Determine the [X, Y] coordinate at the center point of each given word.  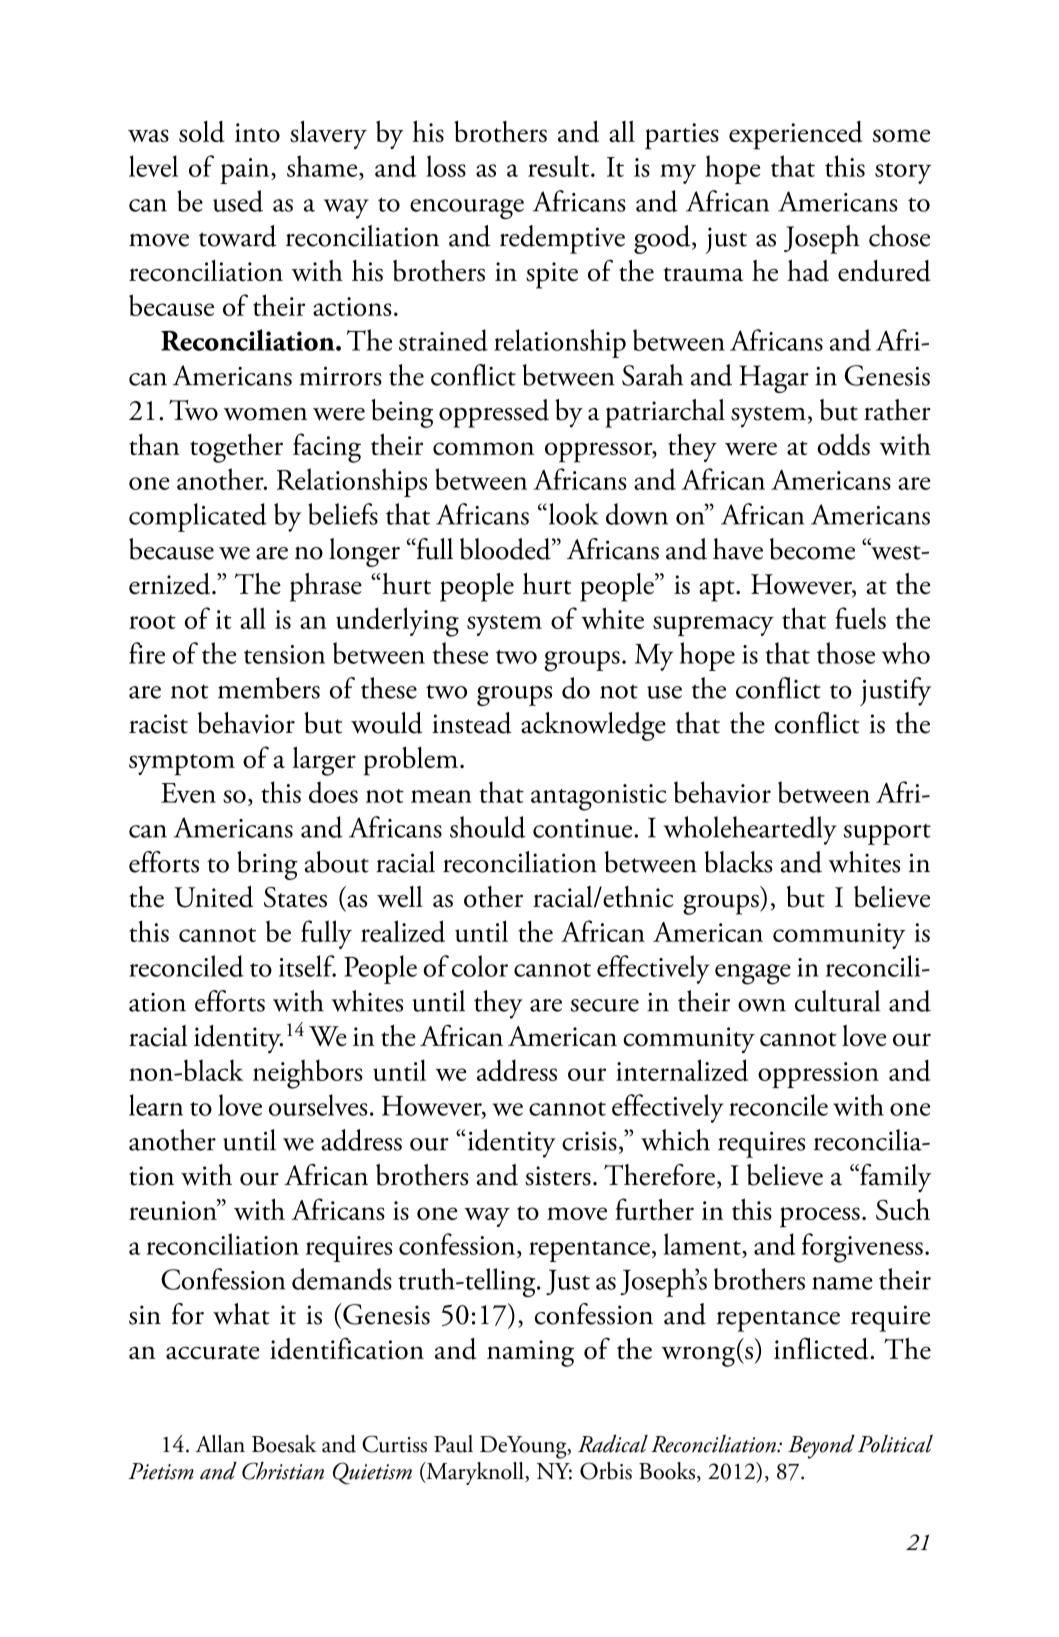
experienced [796, 135]
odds [844, 445]
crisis [589, 1141]
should [488, 827]
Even [188, 793]
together [236, 448]
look [572, 514]
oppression [818, 1075]
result [560, 166]
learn [156, 1105]
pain [246, 171]
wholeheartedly [750, 830]
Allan [220, 1444]
